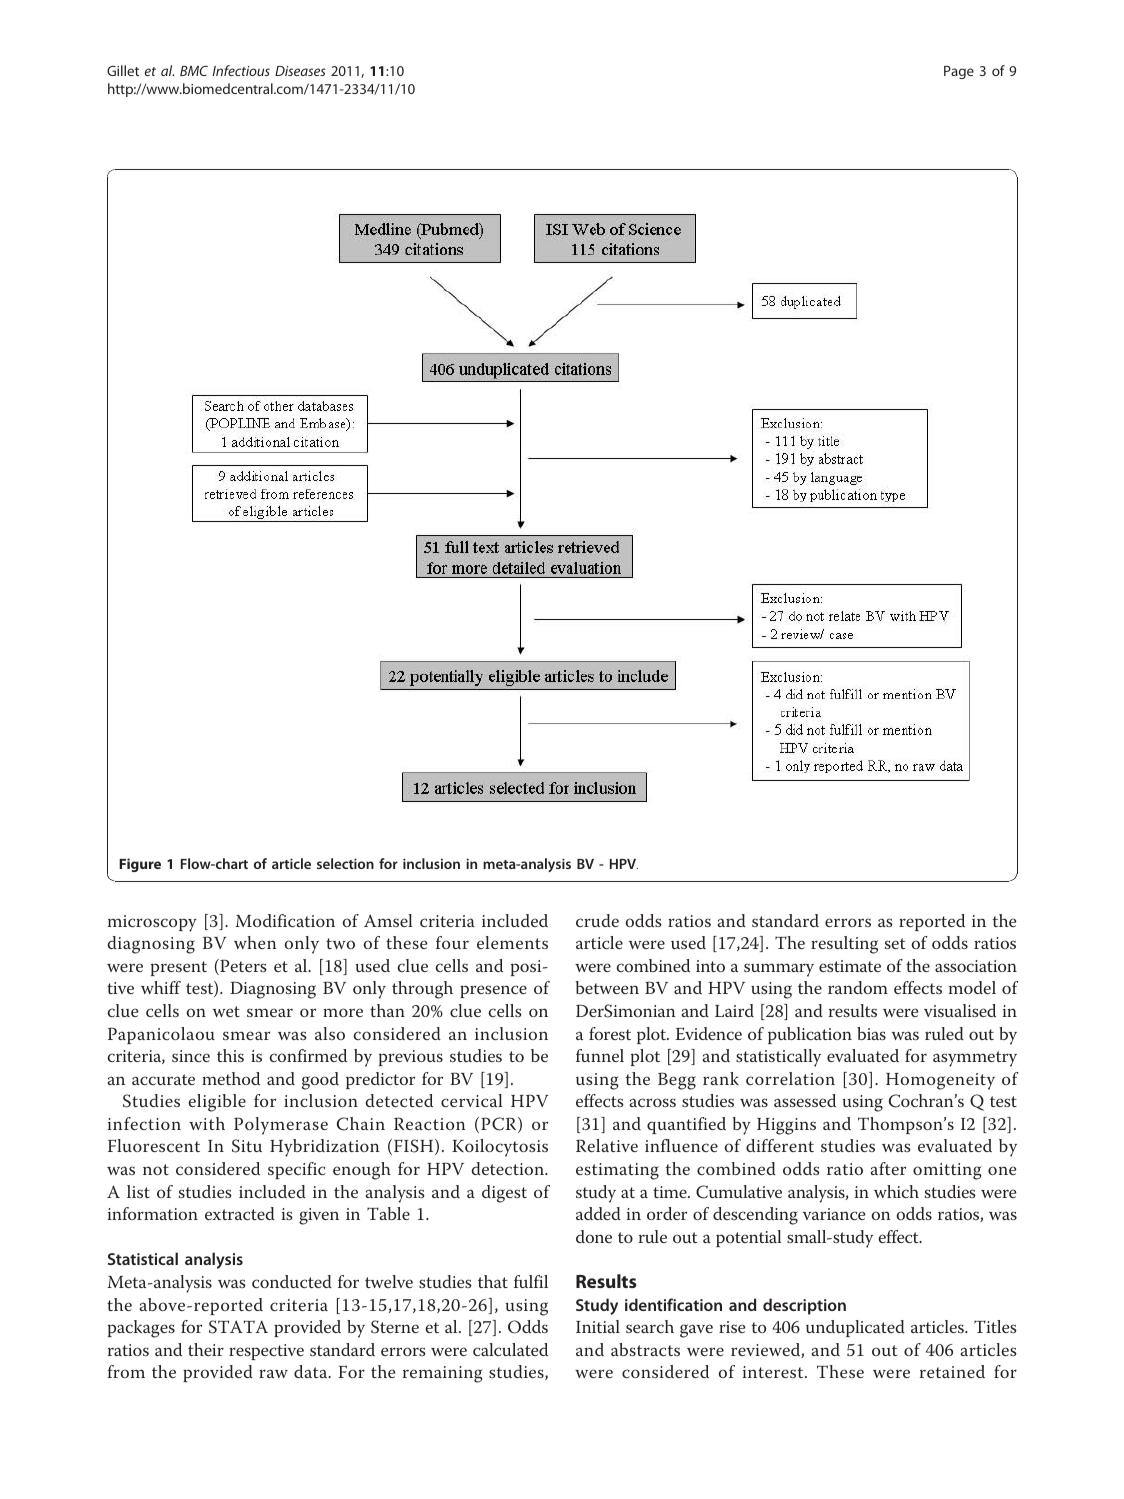  What do you see at coordinates (140, 865) in the page?
I see `Figure` at bounding box center [140, 865].
